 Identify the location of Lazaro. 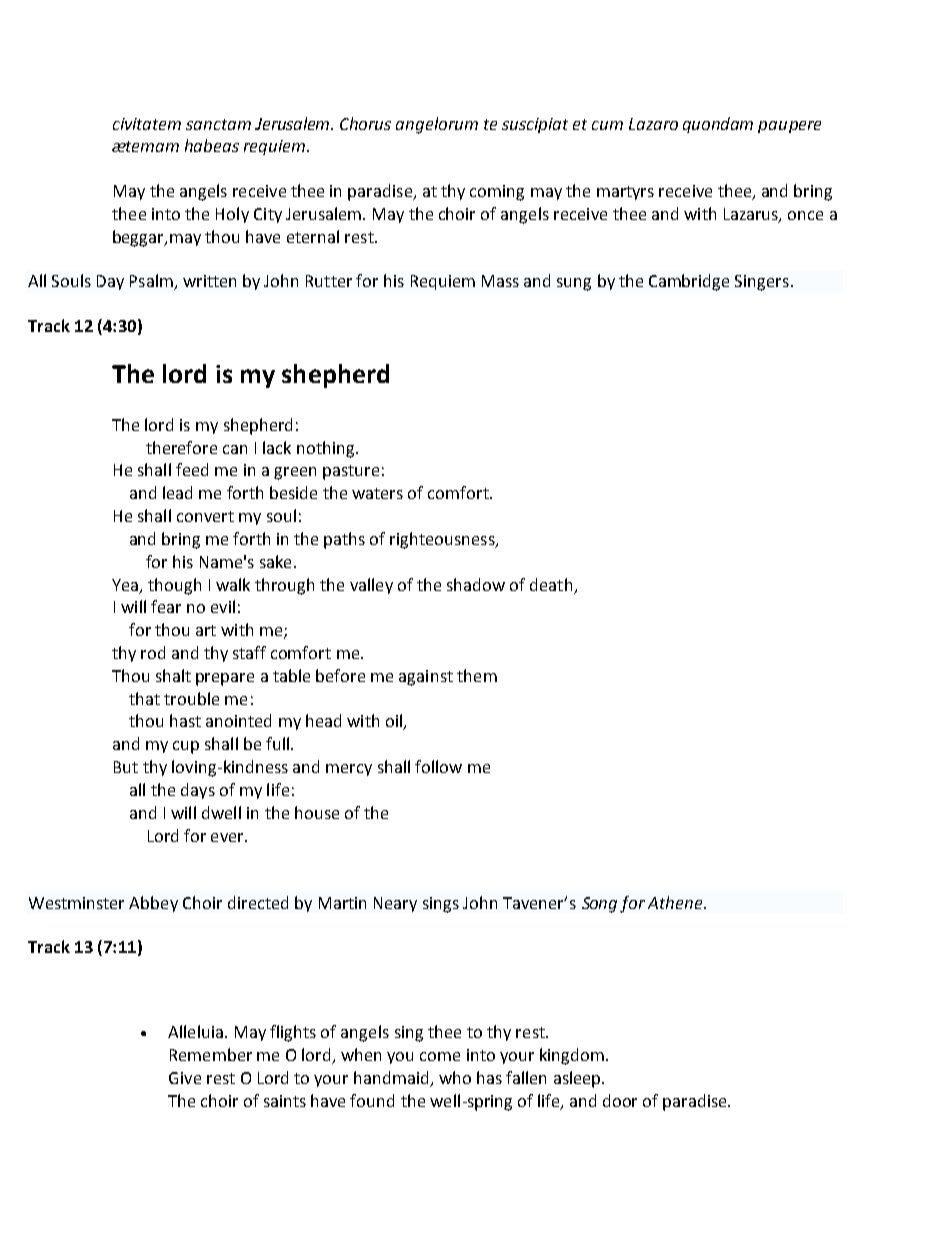
(653, 124).
